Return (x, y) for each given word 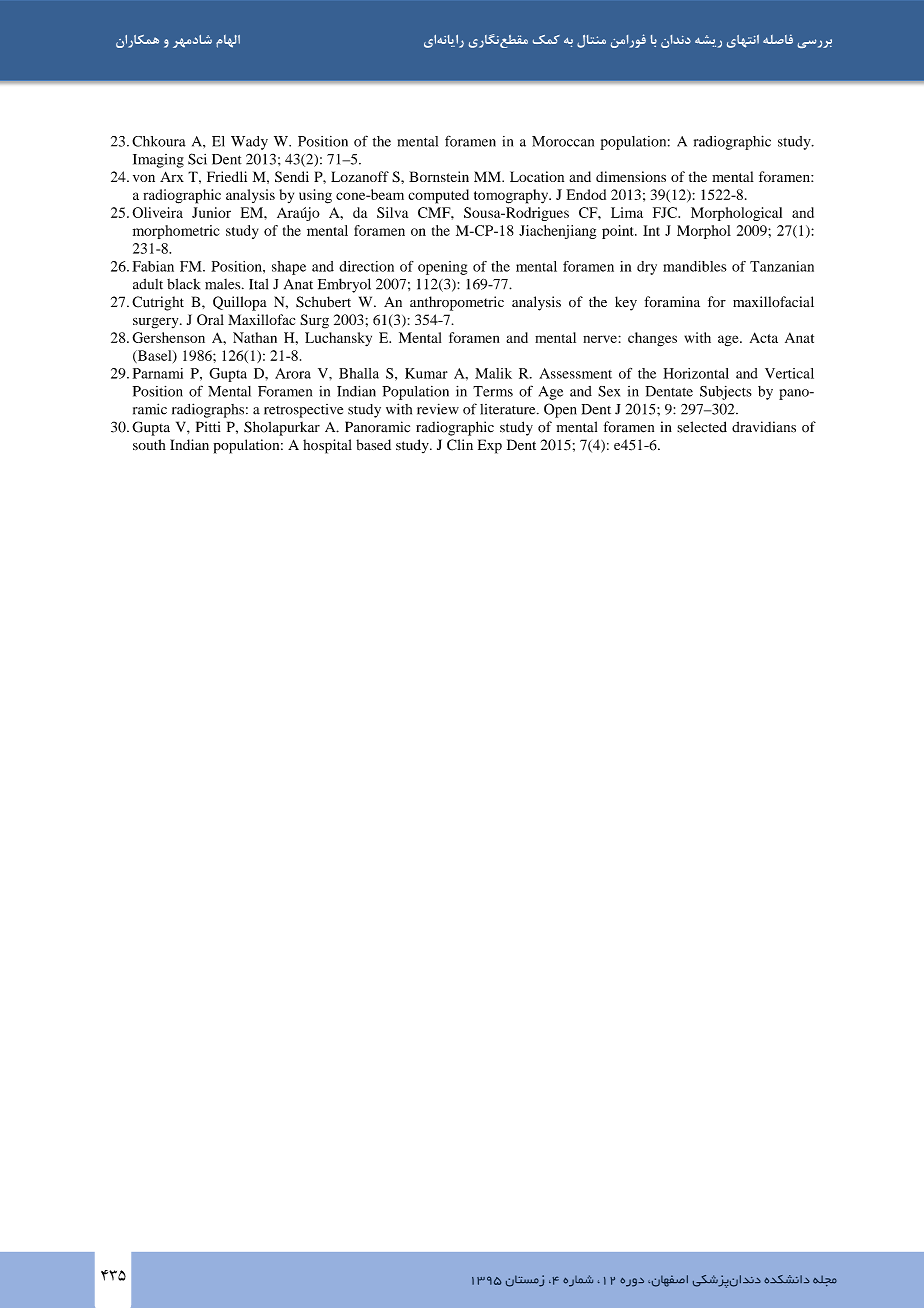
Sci (197, 159)
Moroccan (563, 141)
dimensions (631, 176)
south (149, 444)
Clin (460, 445)
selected (702, 427)
